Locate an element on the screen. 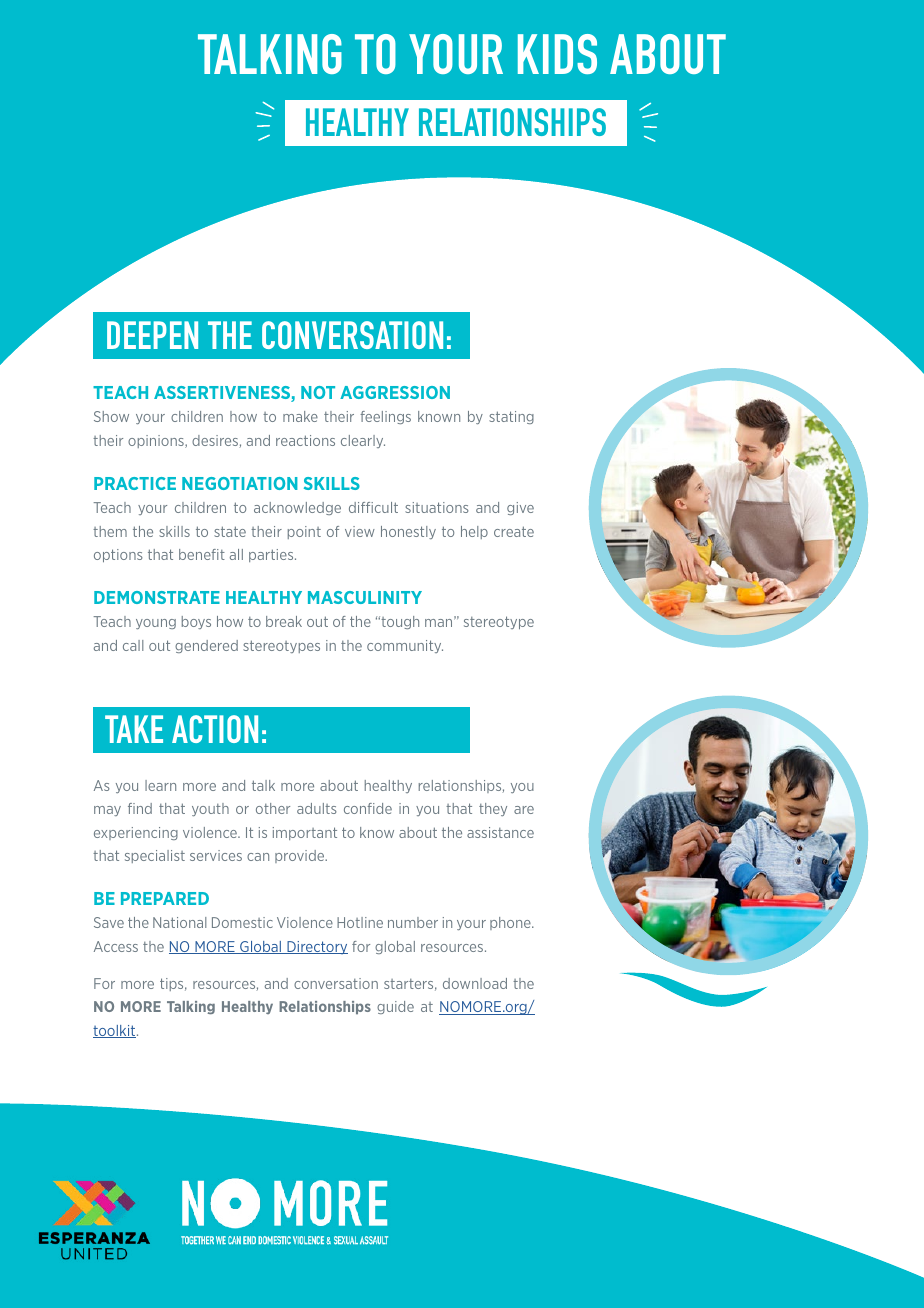 The width and height of the screenshot is (924, 1308). DEEPEN is located at coordinates (152, 335).
